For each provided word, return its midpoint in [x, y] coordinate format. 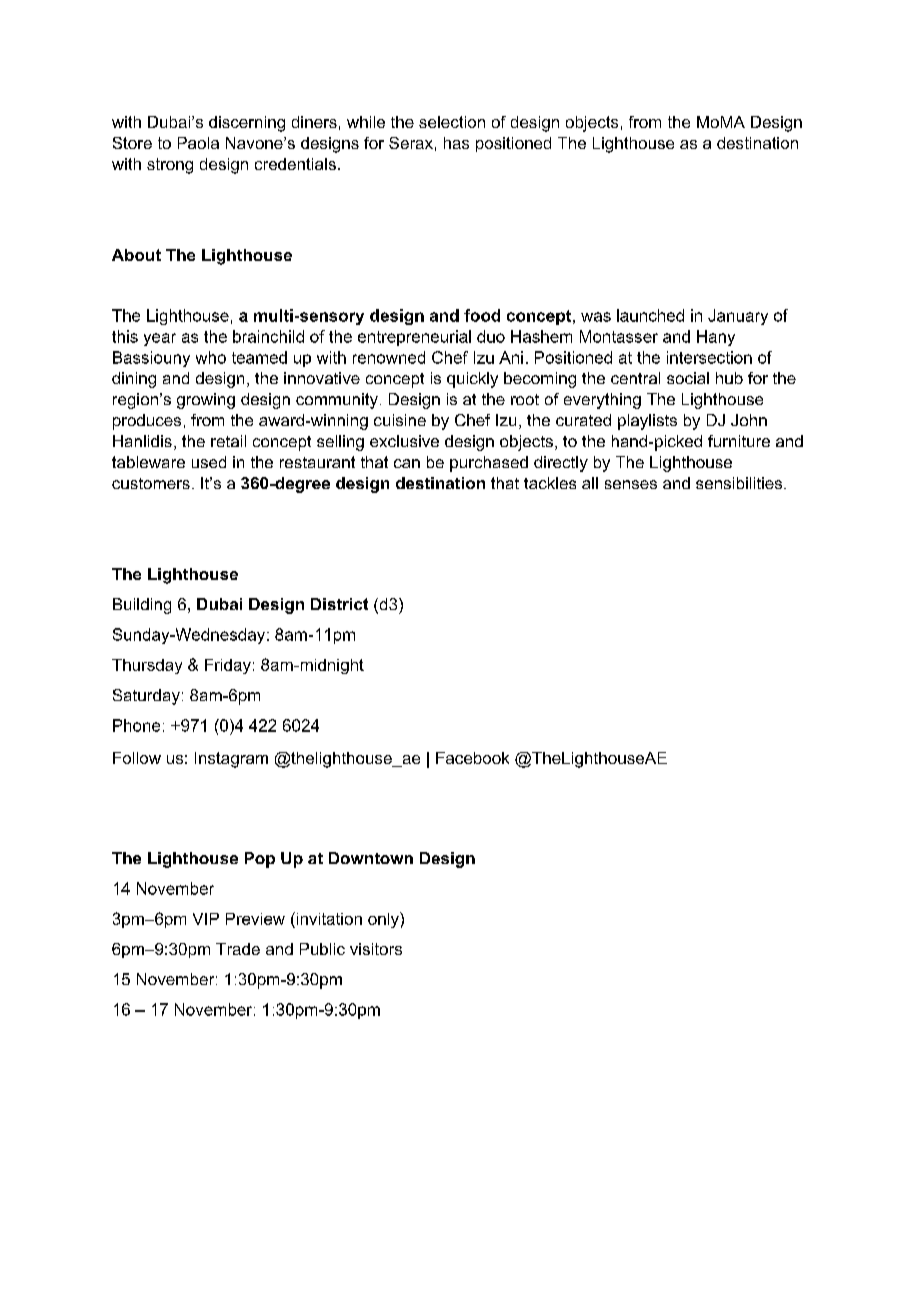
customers [151, 483]
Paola [198, 143]
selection [452, 122]
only [384, 920]
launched [650, 315]
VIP [206, 919]
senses [631, 484]
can [407, 463]
